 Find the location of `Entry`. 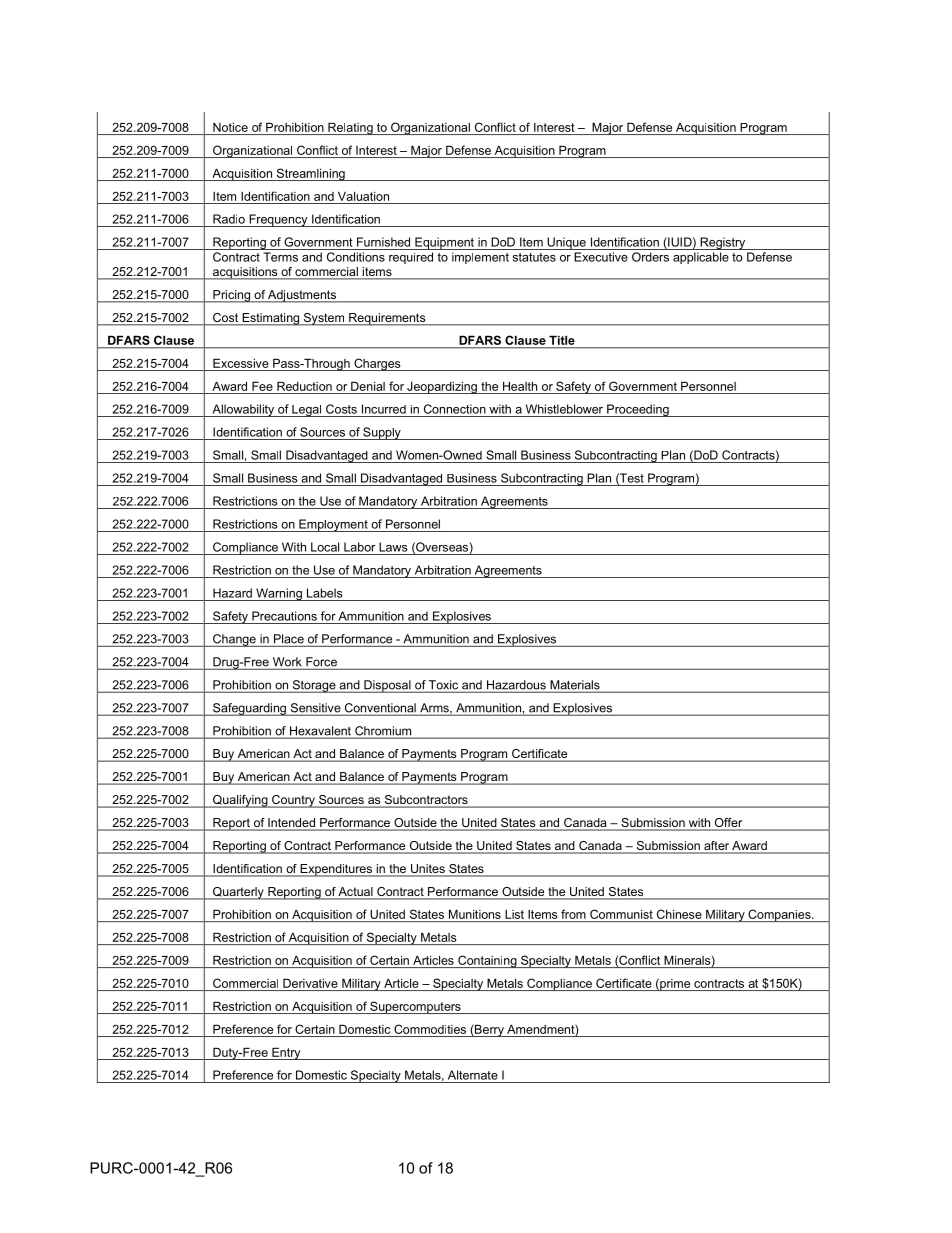

Entry is located at coordinates (286, 1053).
